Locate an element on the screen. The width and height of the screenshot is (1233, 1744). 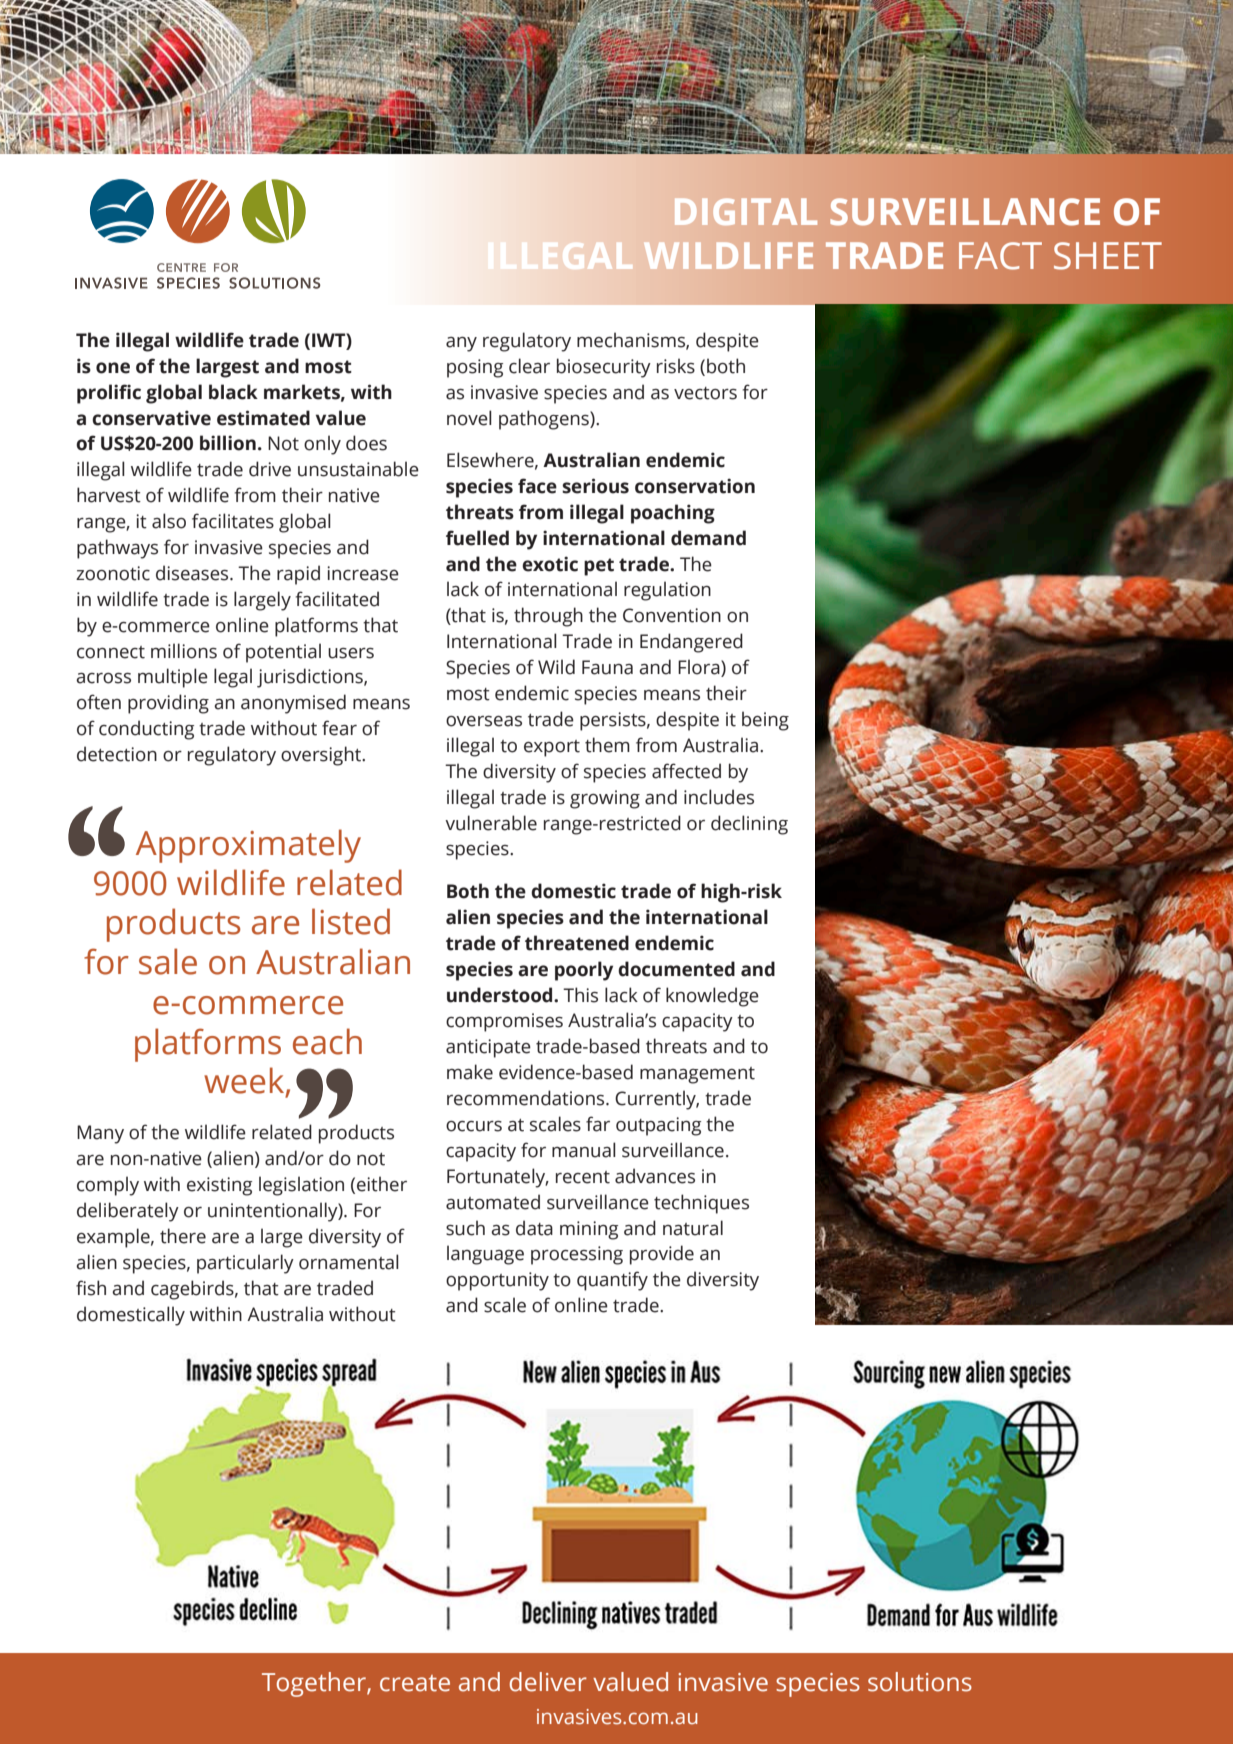
one is located at coordinates (113, 368).
